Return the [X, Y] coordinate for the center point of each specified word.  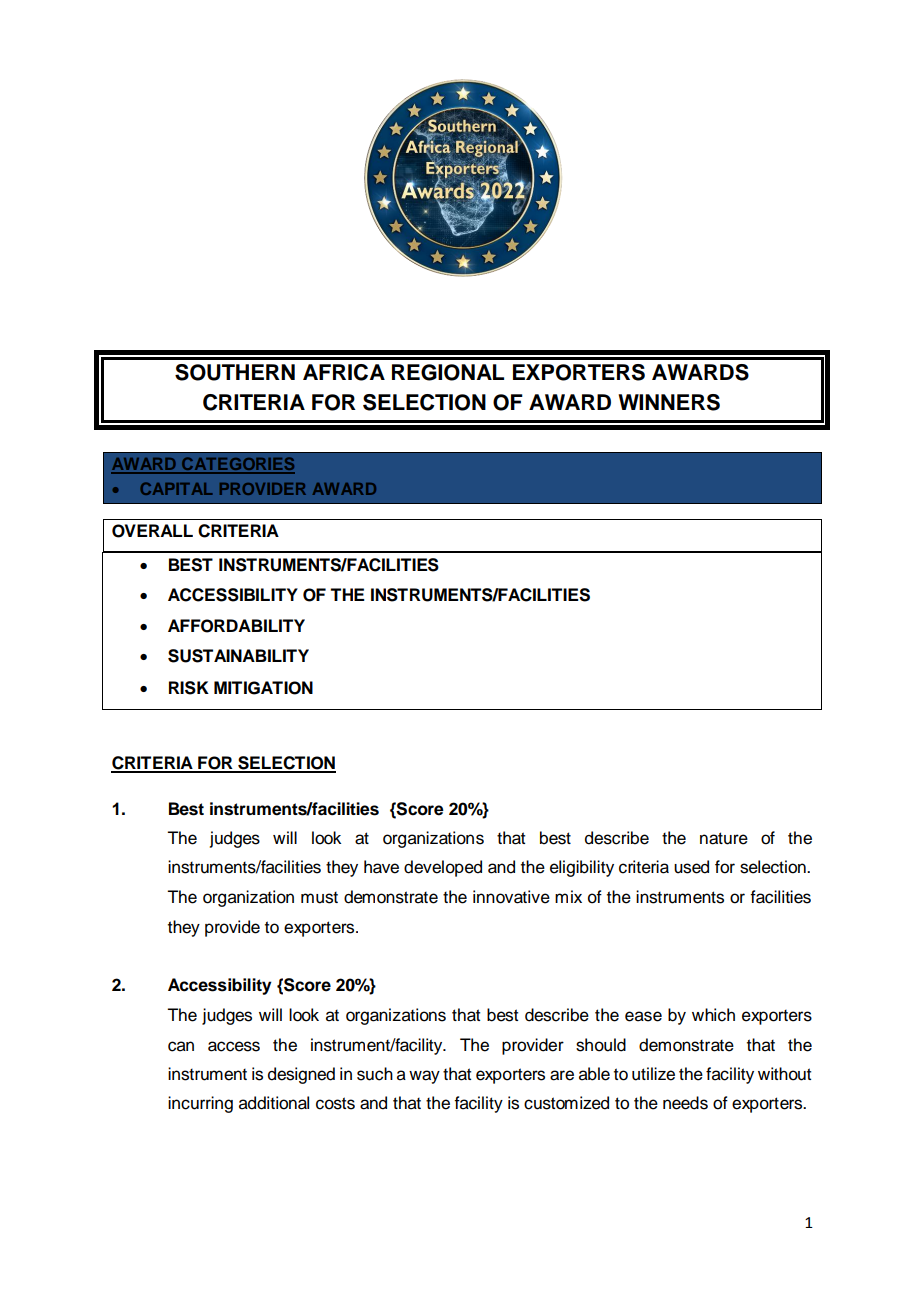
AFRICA [344, 372]
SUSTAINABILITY [238, 656]
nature [724, 838]
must [319, 898]
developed [443, 868]
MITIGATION [263, 688]
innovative [511, 897]
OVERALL [152, 531]
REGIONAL [448, 372]
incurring [200, 1104]
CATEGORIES [237, 465]
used [691, 867]
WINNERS [669, 402]
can [181, 1046]
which [713, 1015]
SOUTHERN [235, 372]
